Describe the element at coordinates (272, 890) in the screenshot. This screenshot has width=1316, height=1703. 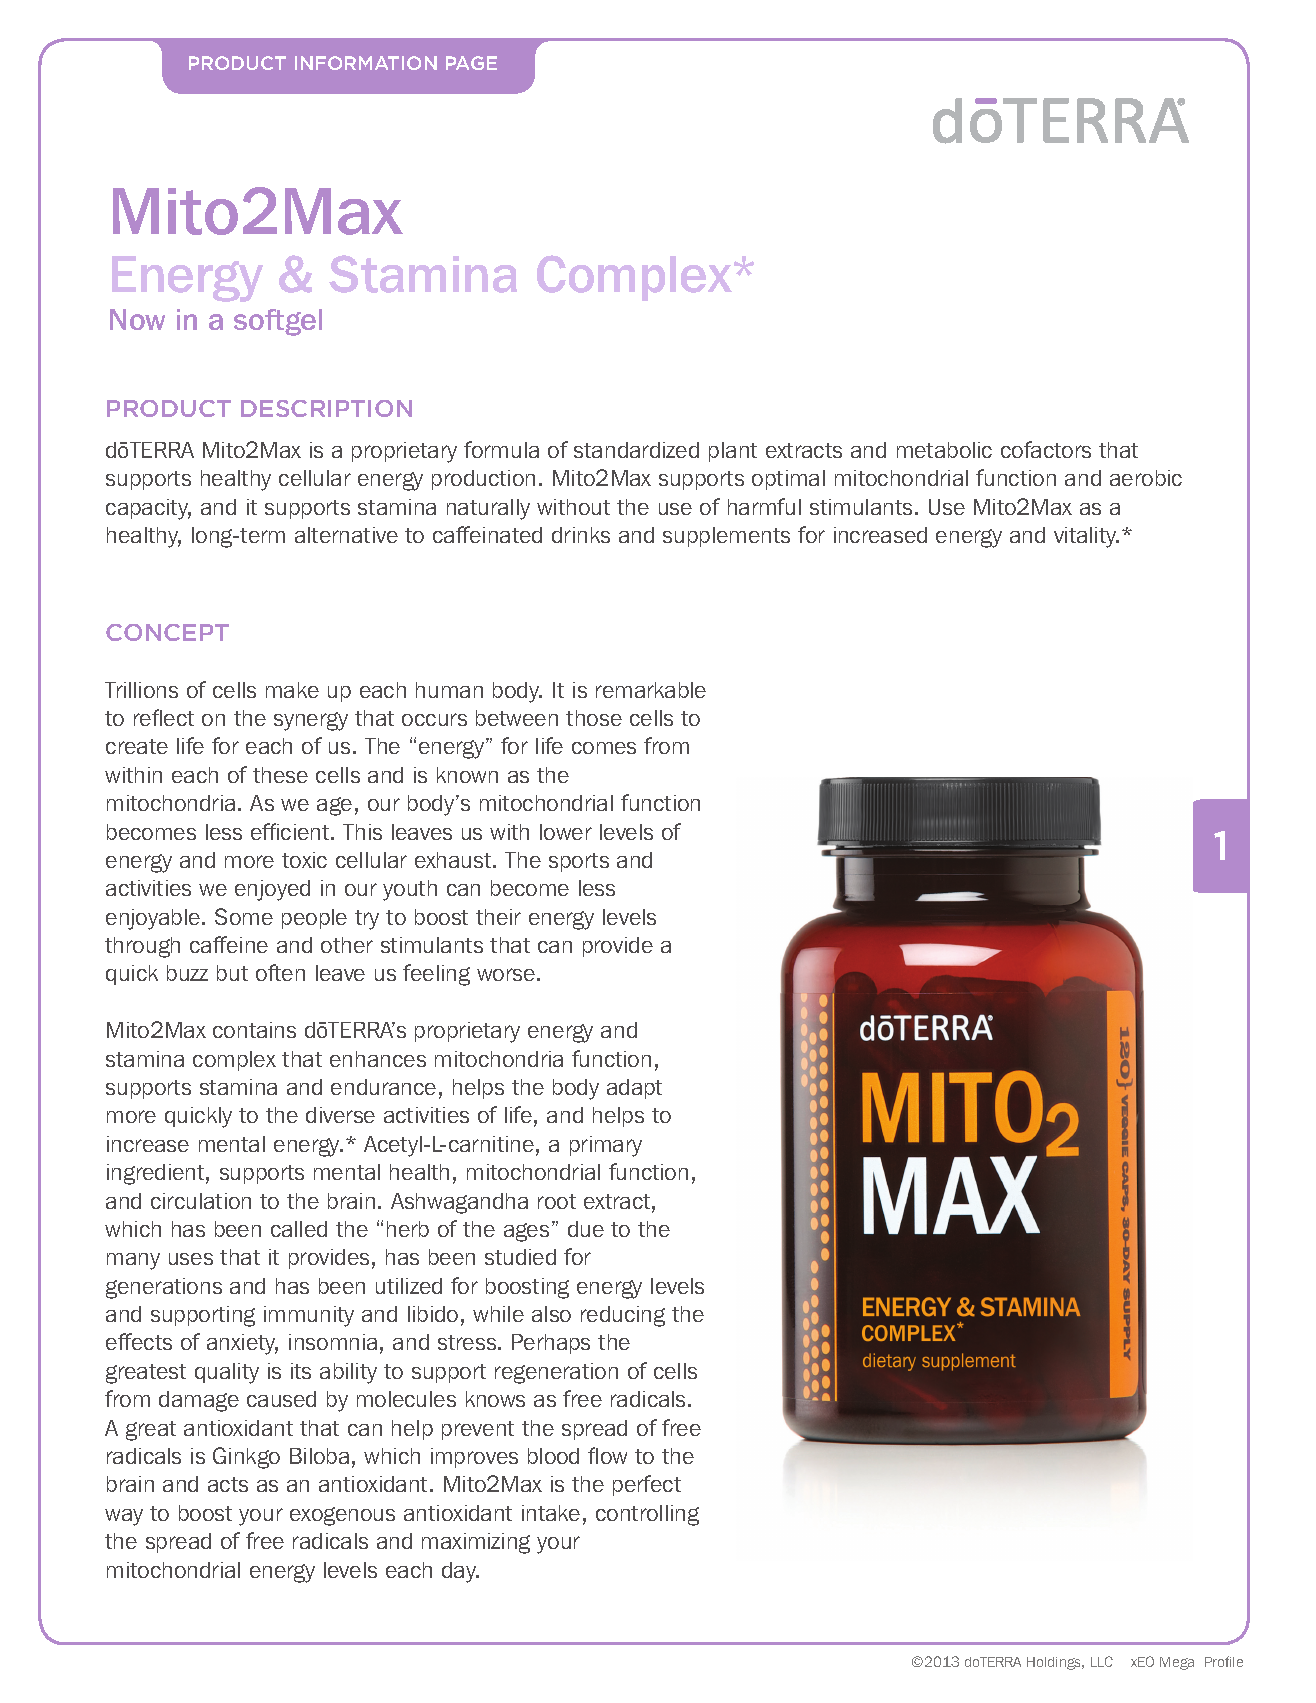
I see `enjoyed` at that location.
